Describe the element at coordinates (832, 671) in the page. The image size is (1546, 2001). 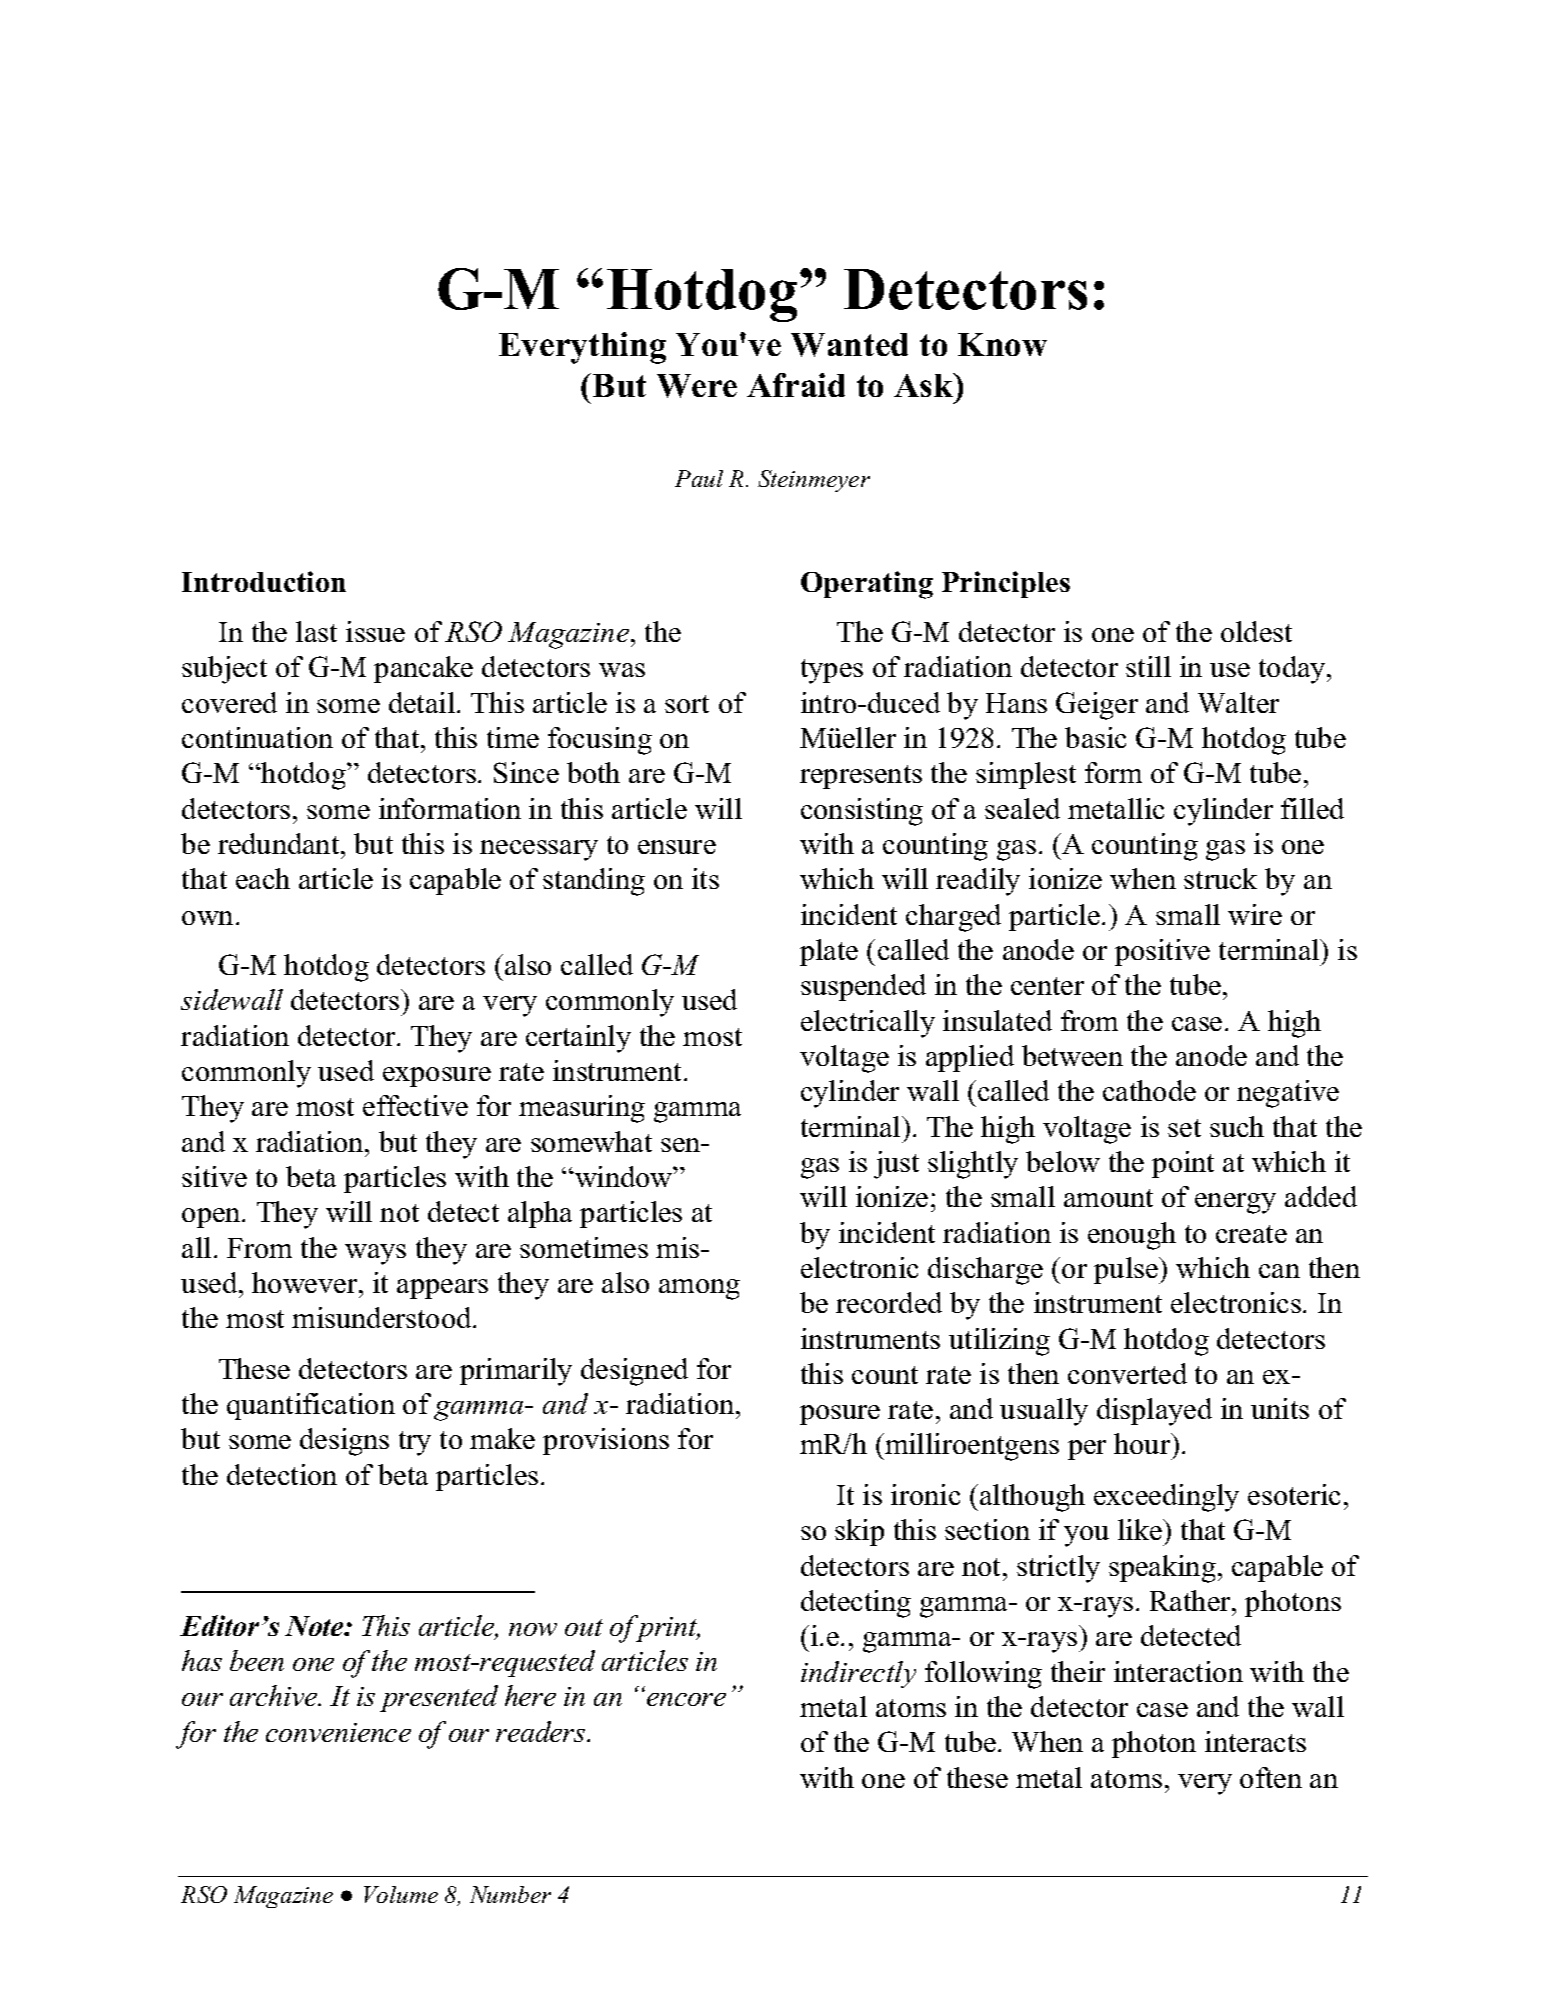
I see `types` at that location.
